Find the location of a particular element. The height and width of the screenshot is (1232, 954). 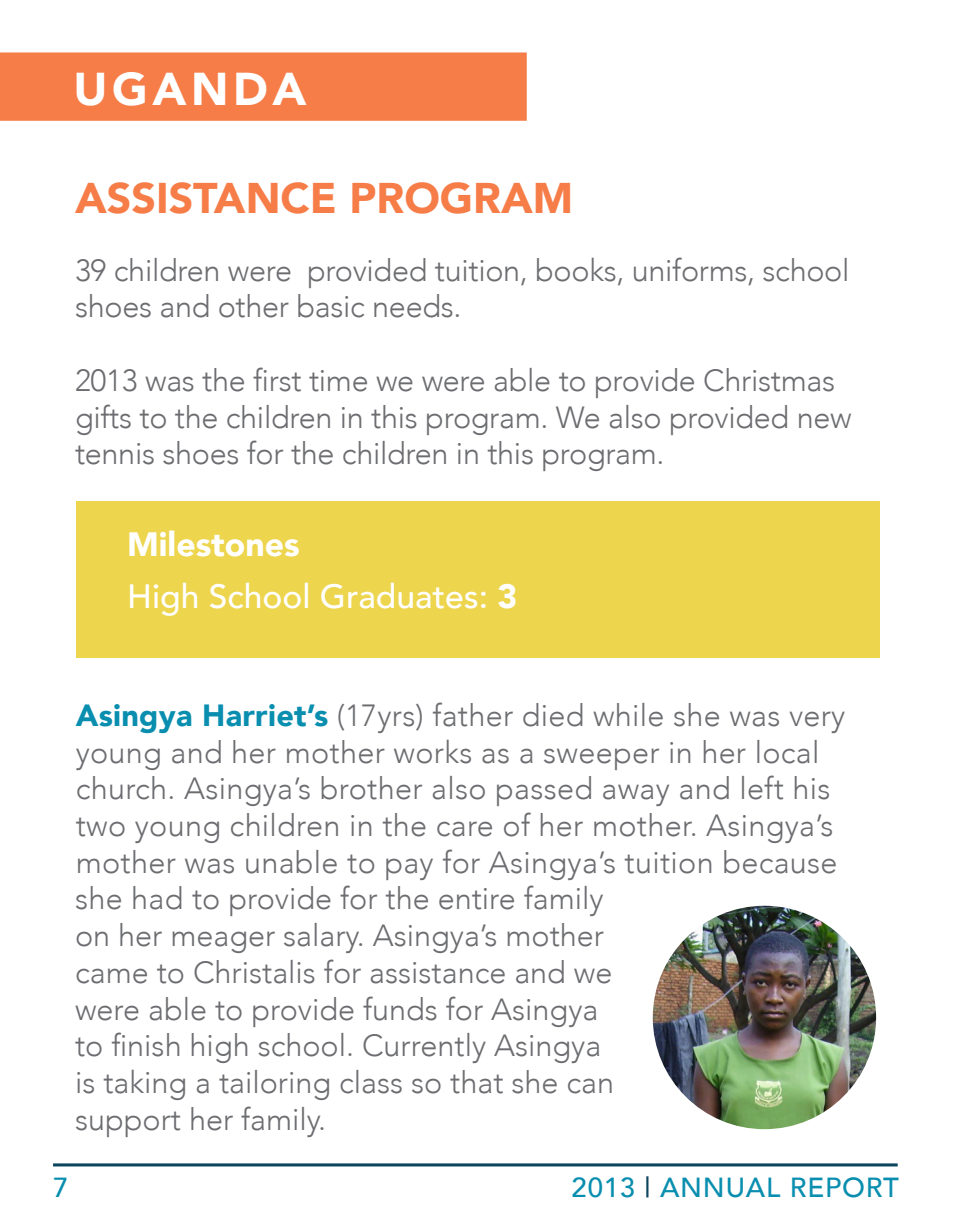

ANNUAL is located at coordinates (720, 1187).
